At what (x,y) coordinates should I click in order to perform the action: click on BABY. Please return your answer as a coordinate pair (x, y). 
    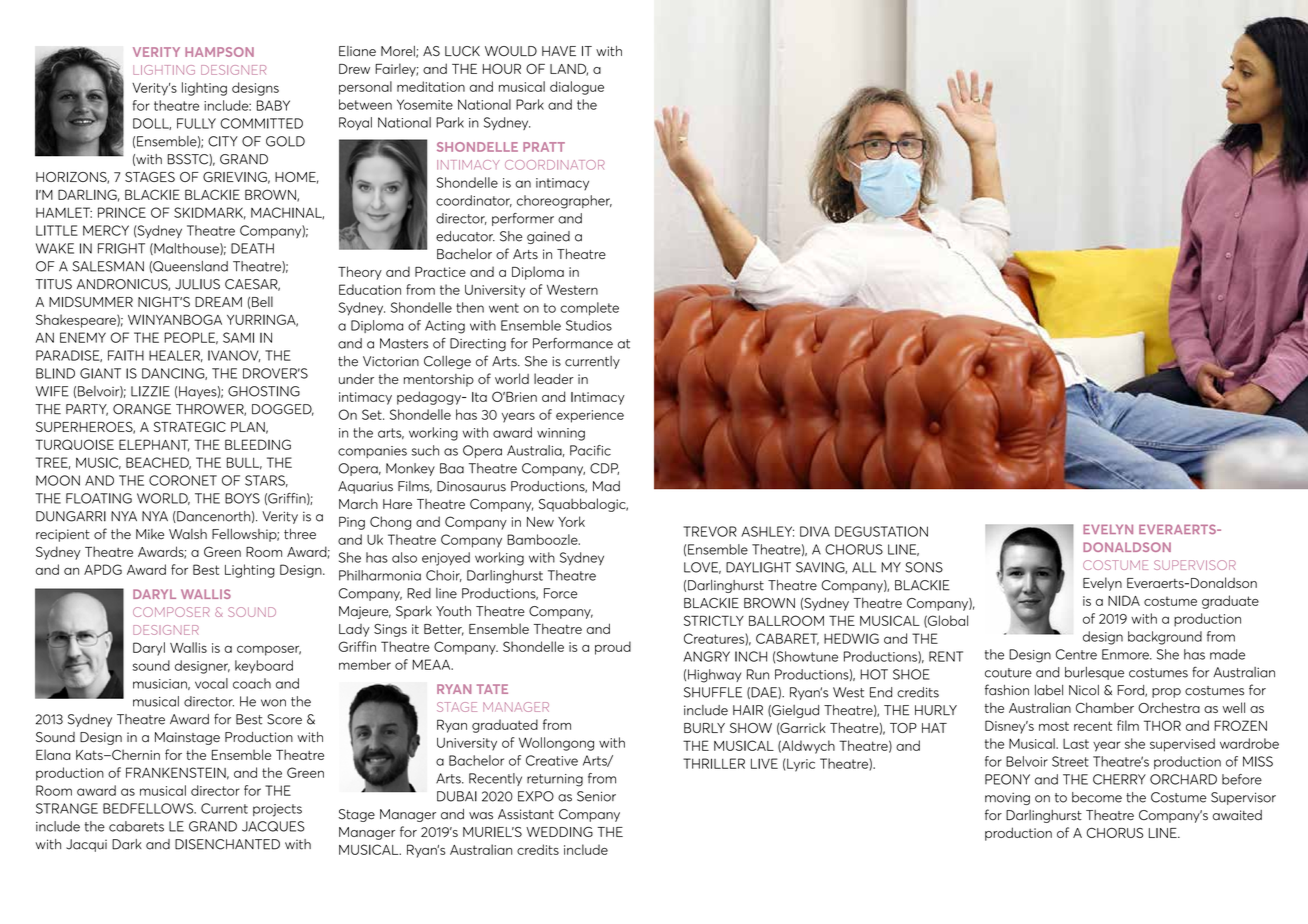
    Looking at the image, I should click on (273, 105).
